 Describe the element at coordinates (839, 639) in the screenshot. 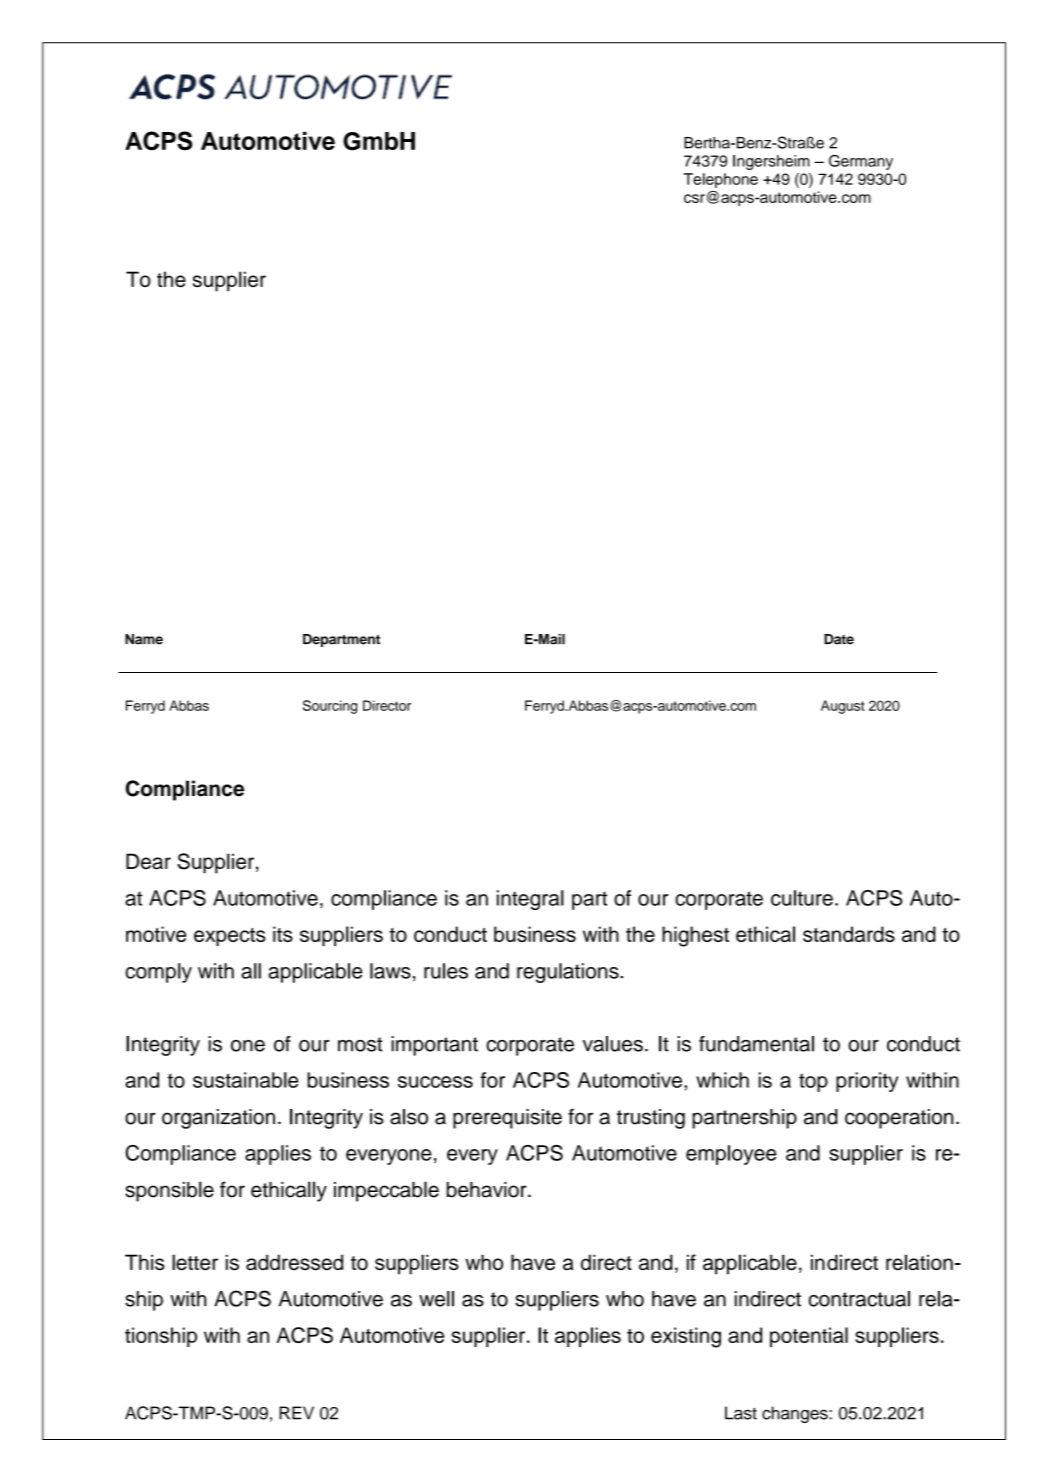

I see `Date` at that location.
